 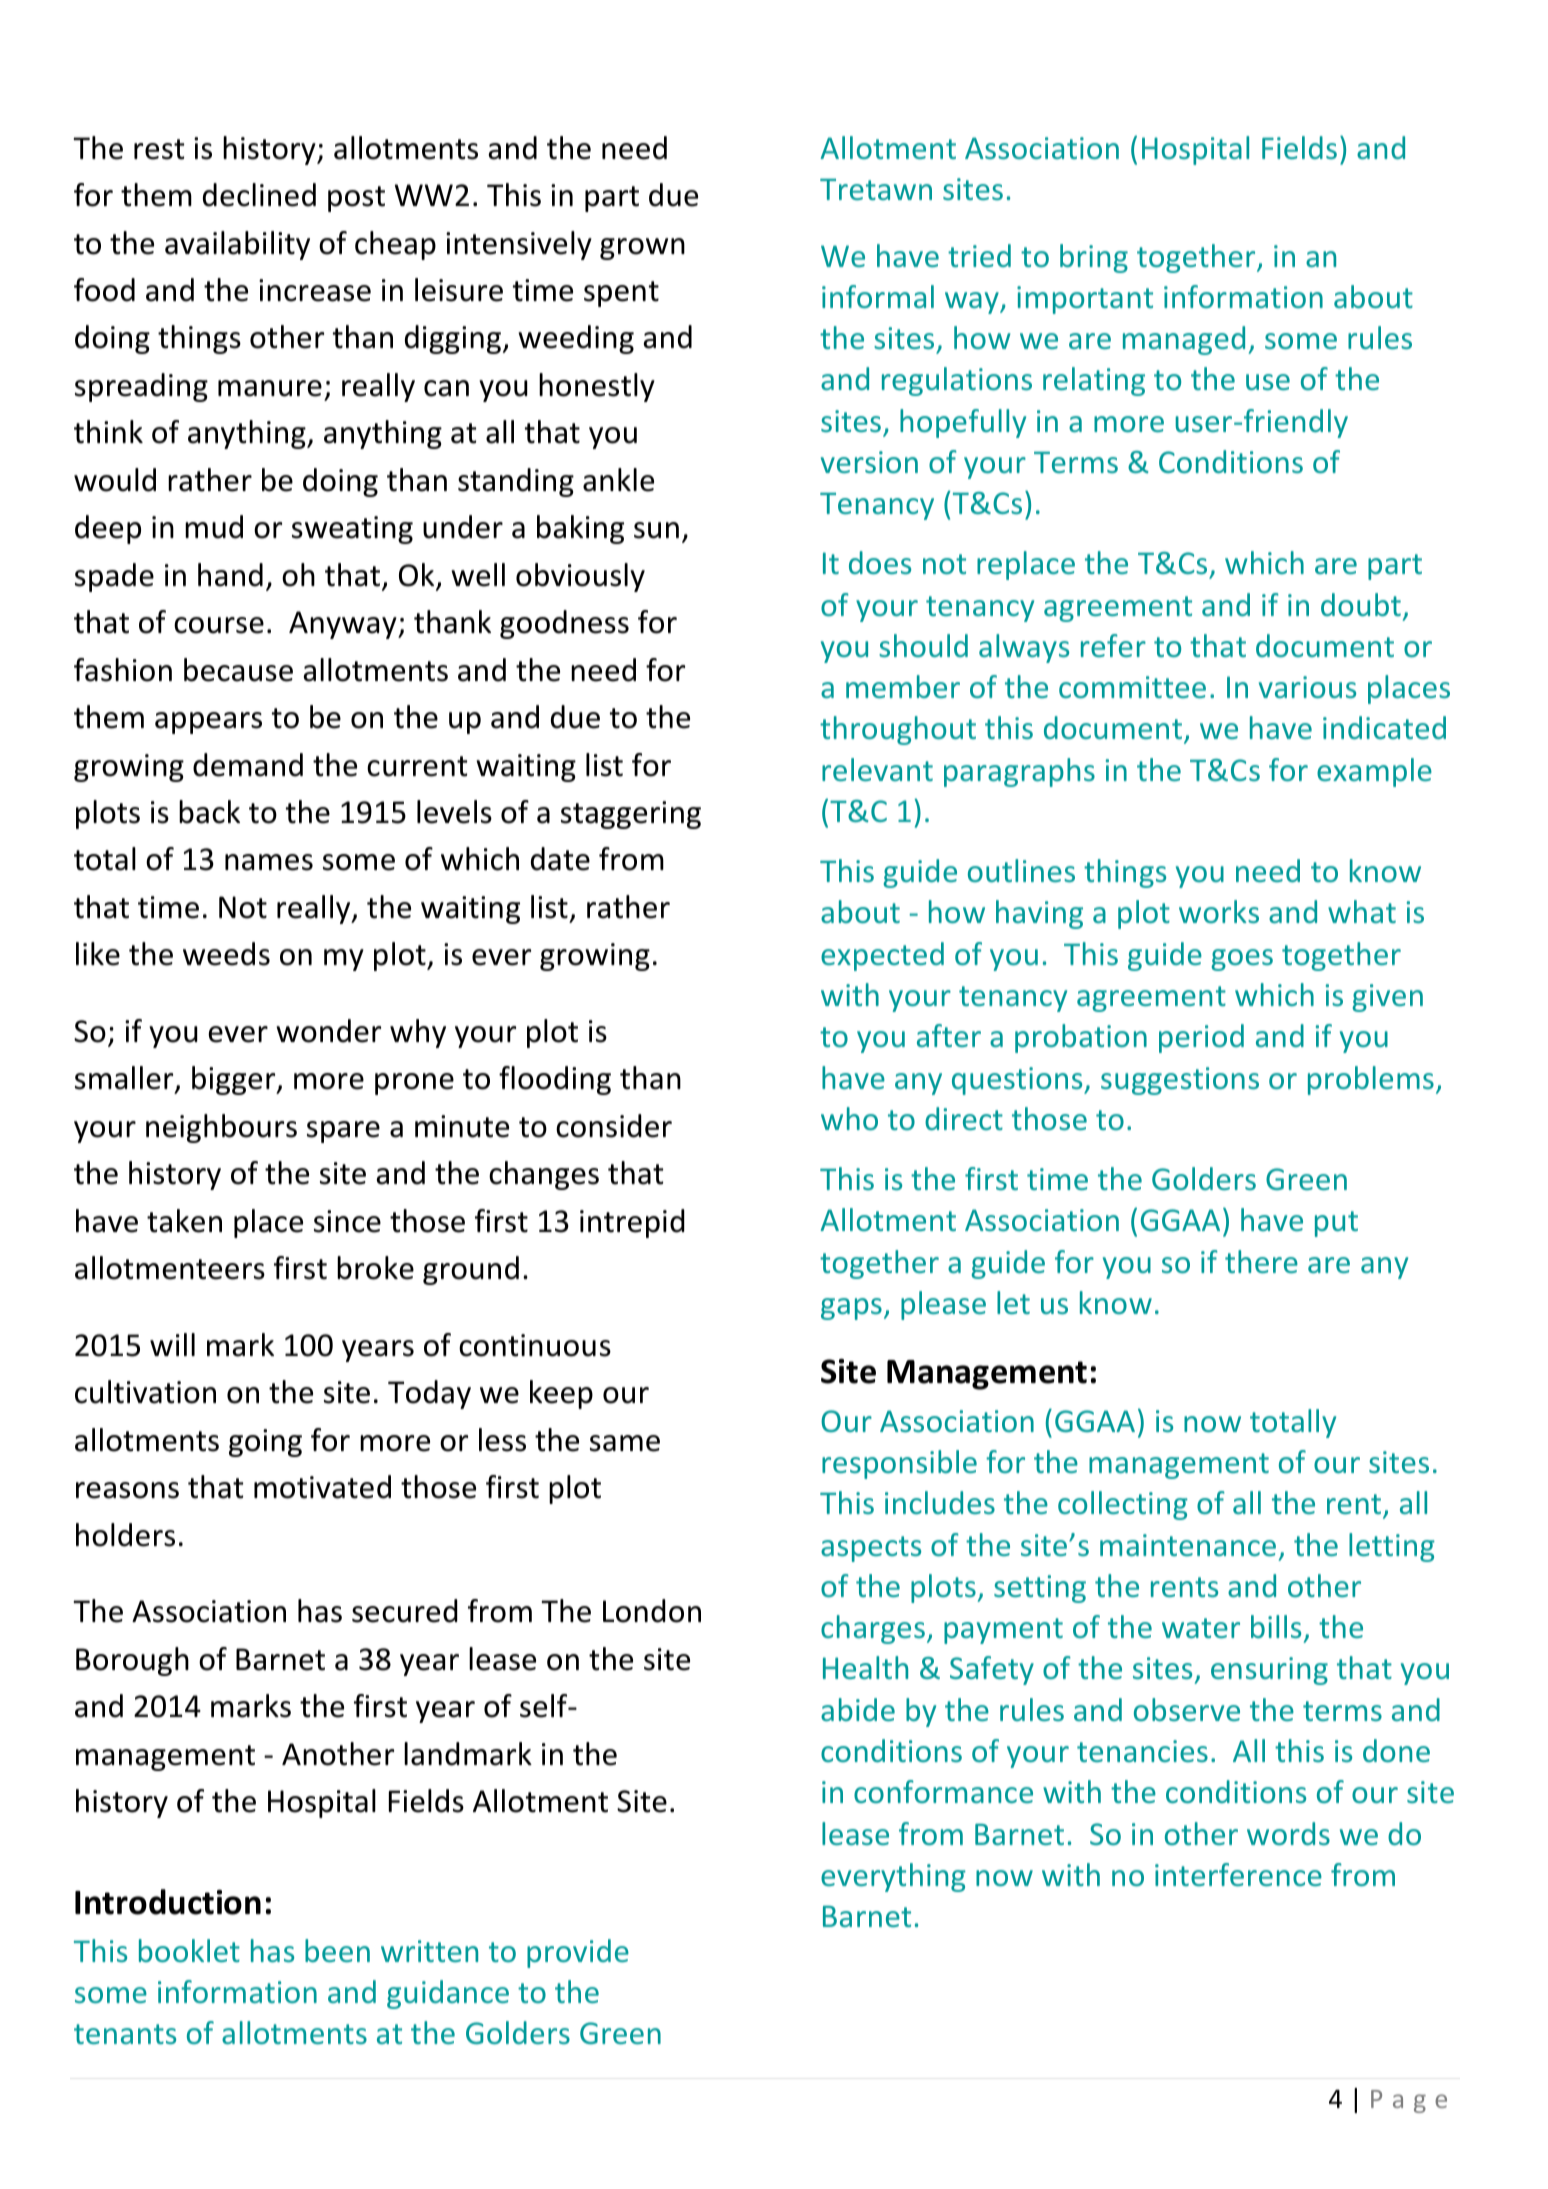 What do you see at coordinates (322, 1487) in the image?
I see `motivated` at bounding box center [322, 1487].
